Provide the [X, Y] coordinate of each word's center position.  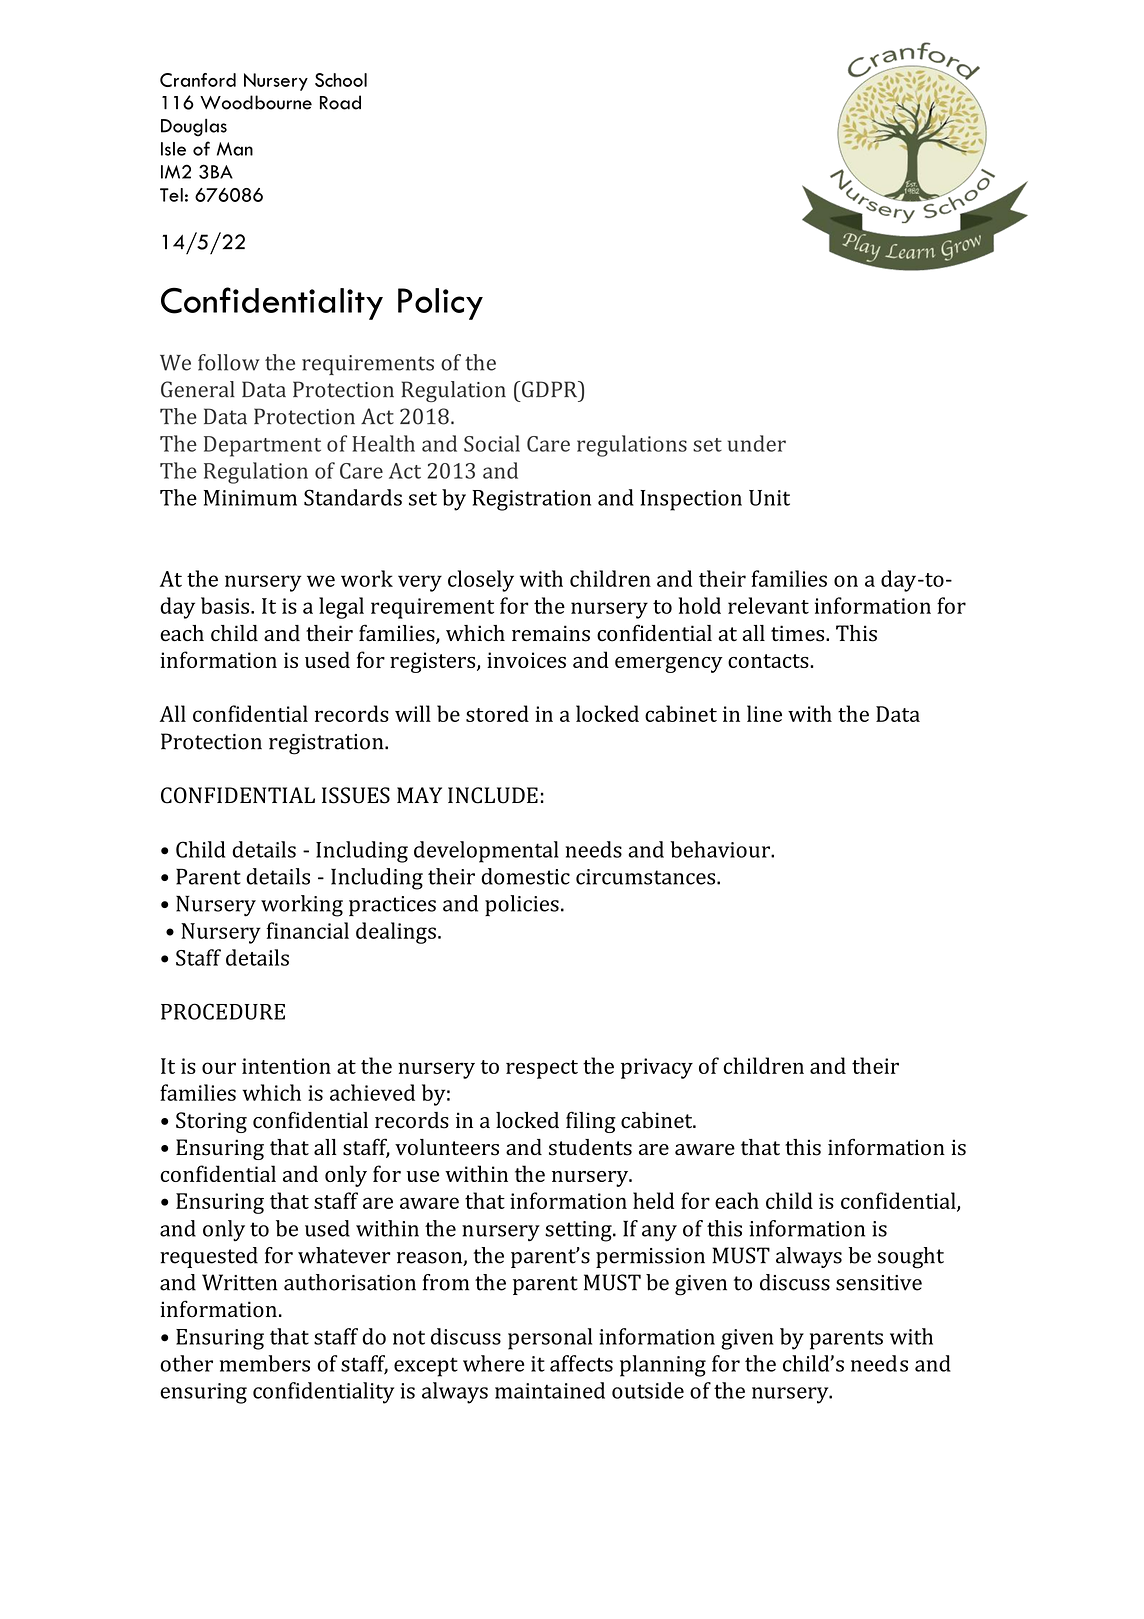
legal [341, 608]
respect [542, 1069]
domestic [525, 876]
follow [229, 362]
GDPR [550, 389]
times [799, 633]
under [757, 443]
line [764, 713]
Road [340, 102]
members [265, 1363]
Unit [769, 498]
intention [286, 1066]
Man [235, 149]
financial [308, 930]
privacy [657, 1068]
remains [551, 633]
